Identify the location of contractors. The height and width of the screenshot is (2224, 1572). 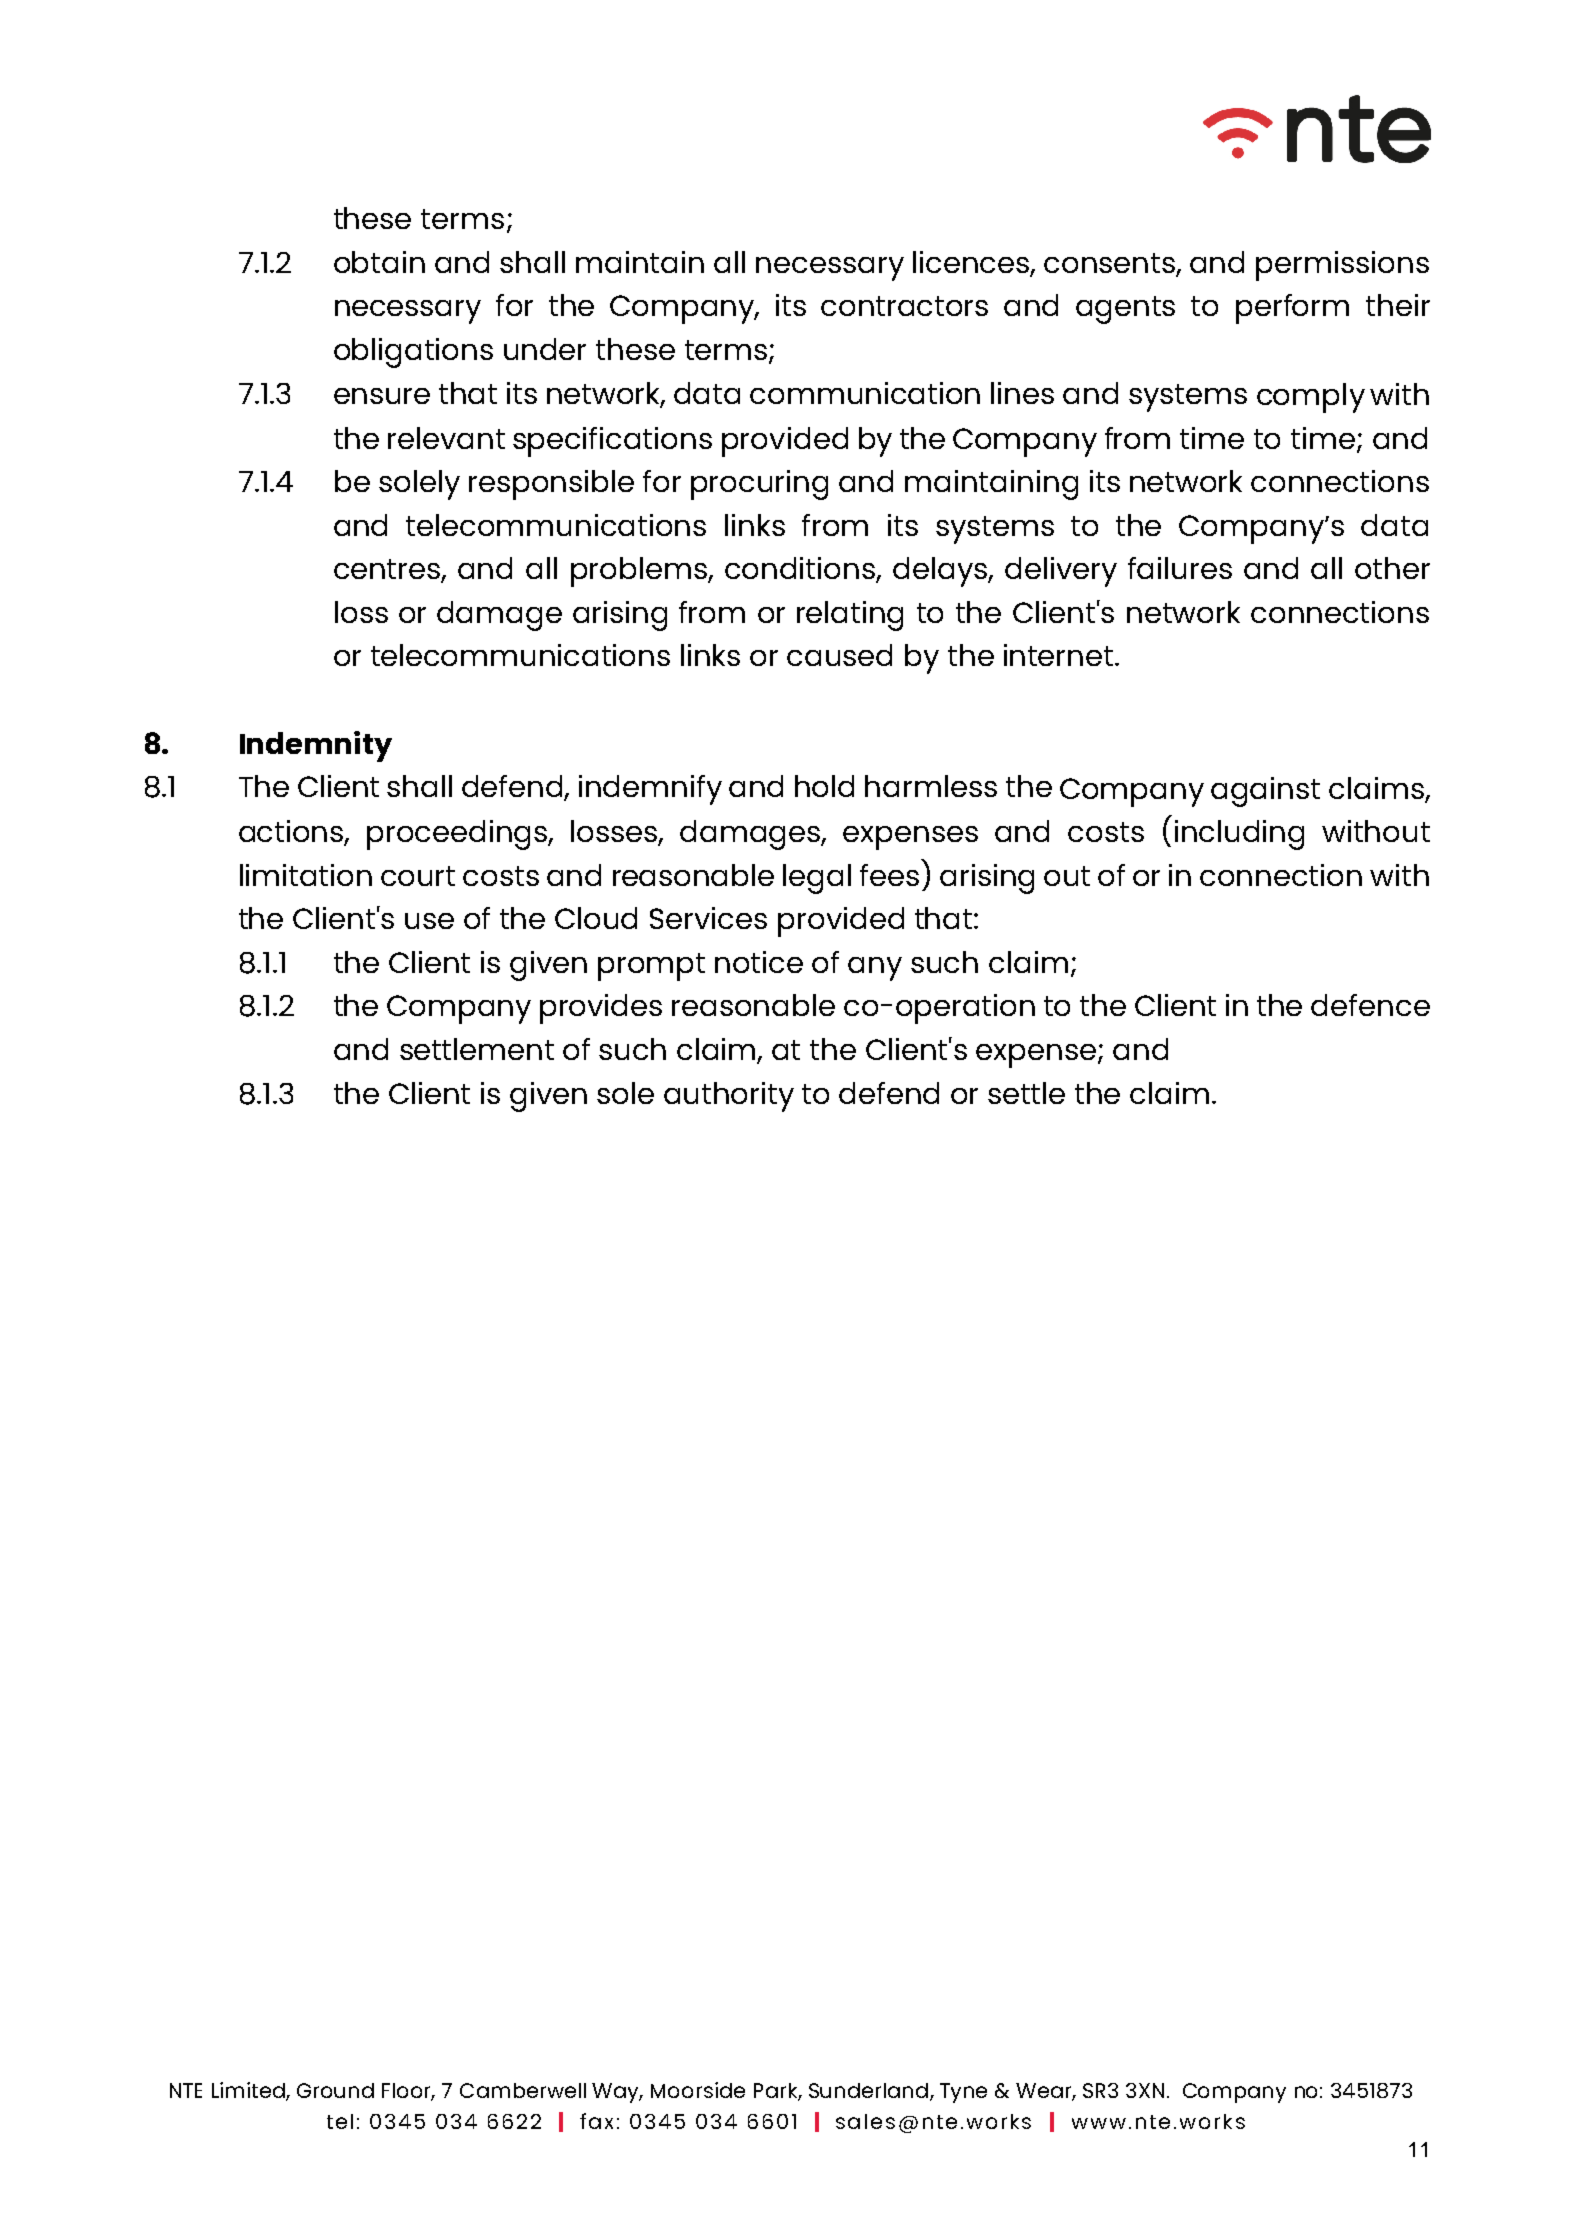
(904, 306).
